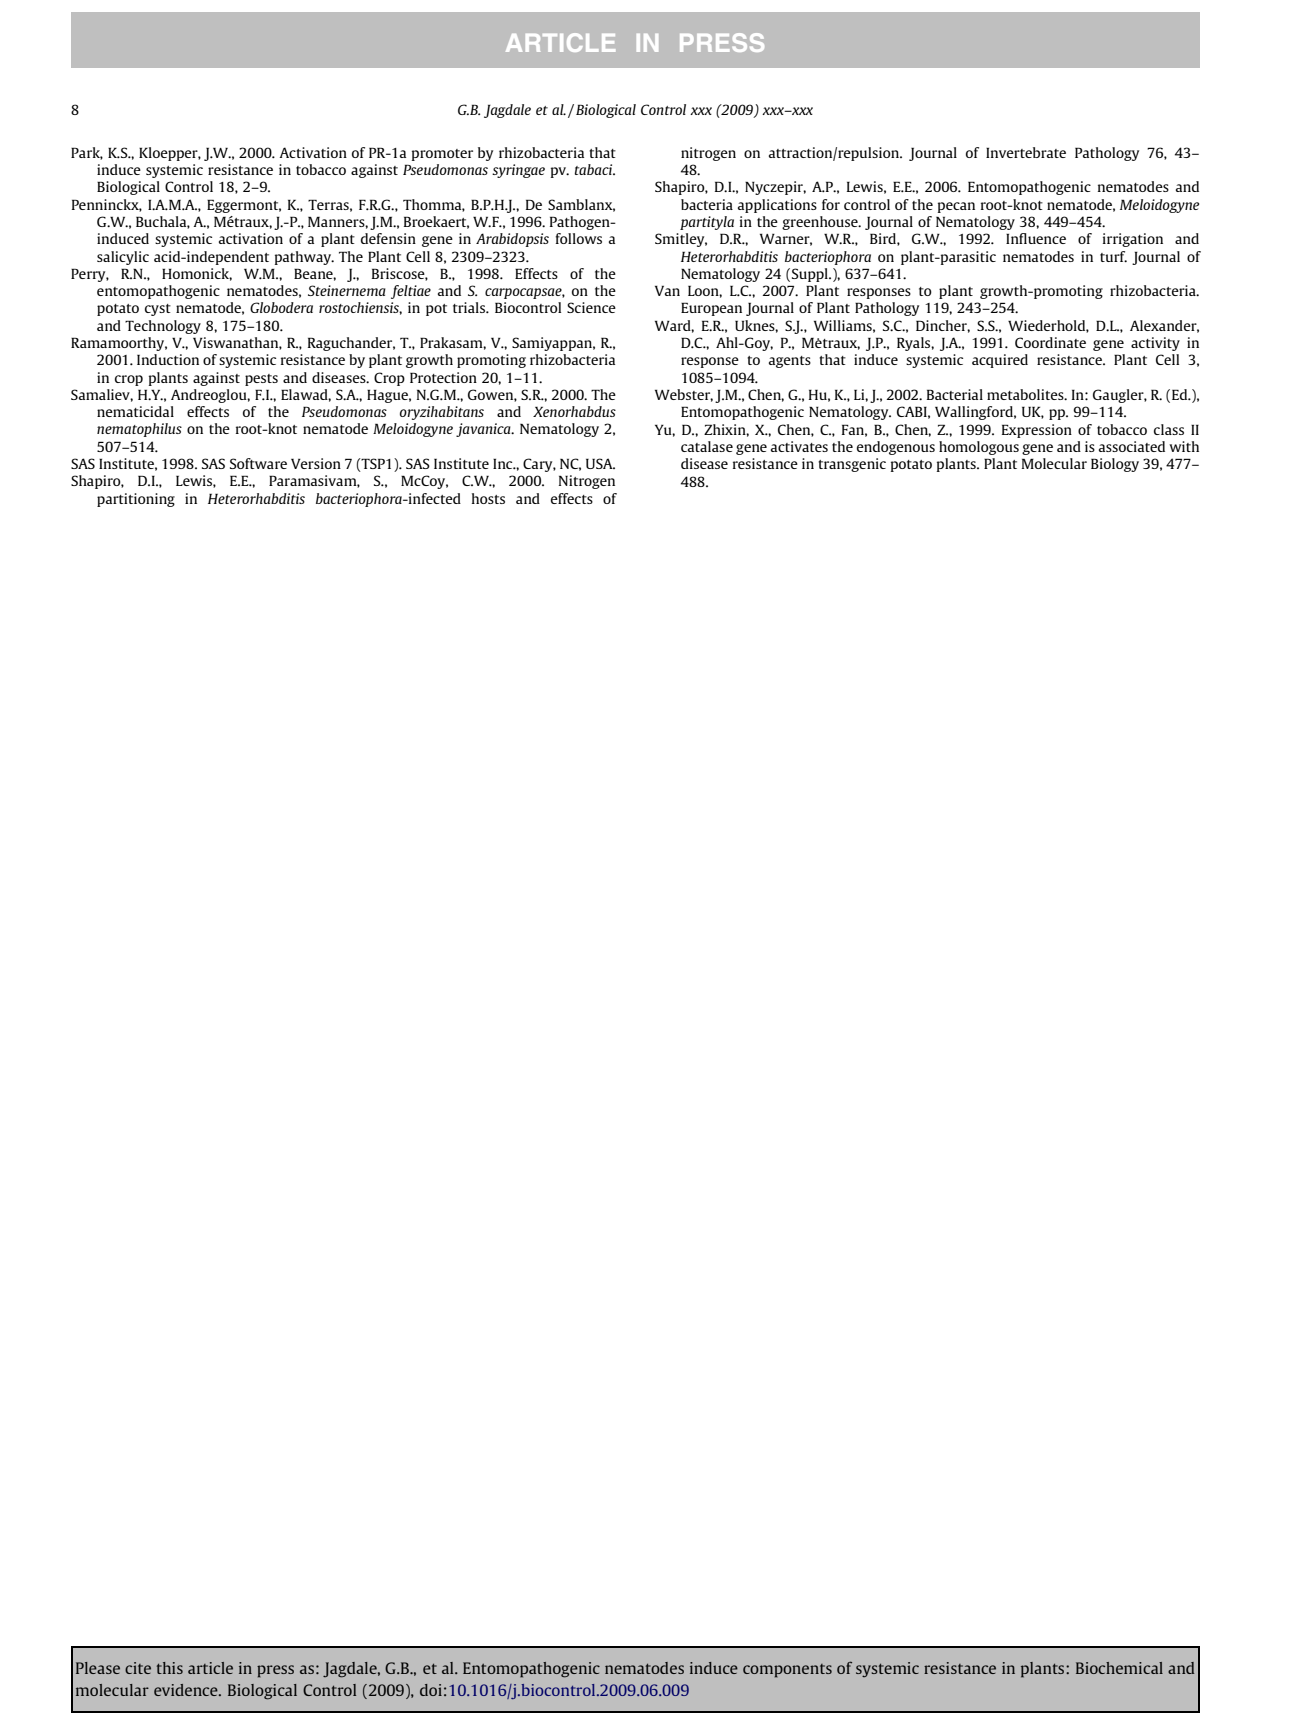 The image size is (1292, 1723). Describe the element at coordinates (488, 498) in the screenshot. I see `hosts` at that location.
